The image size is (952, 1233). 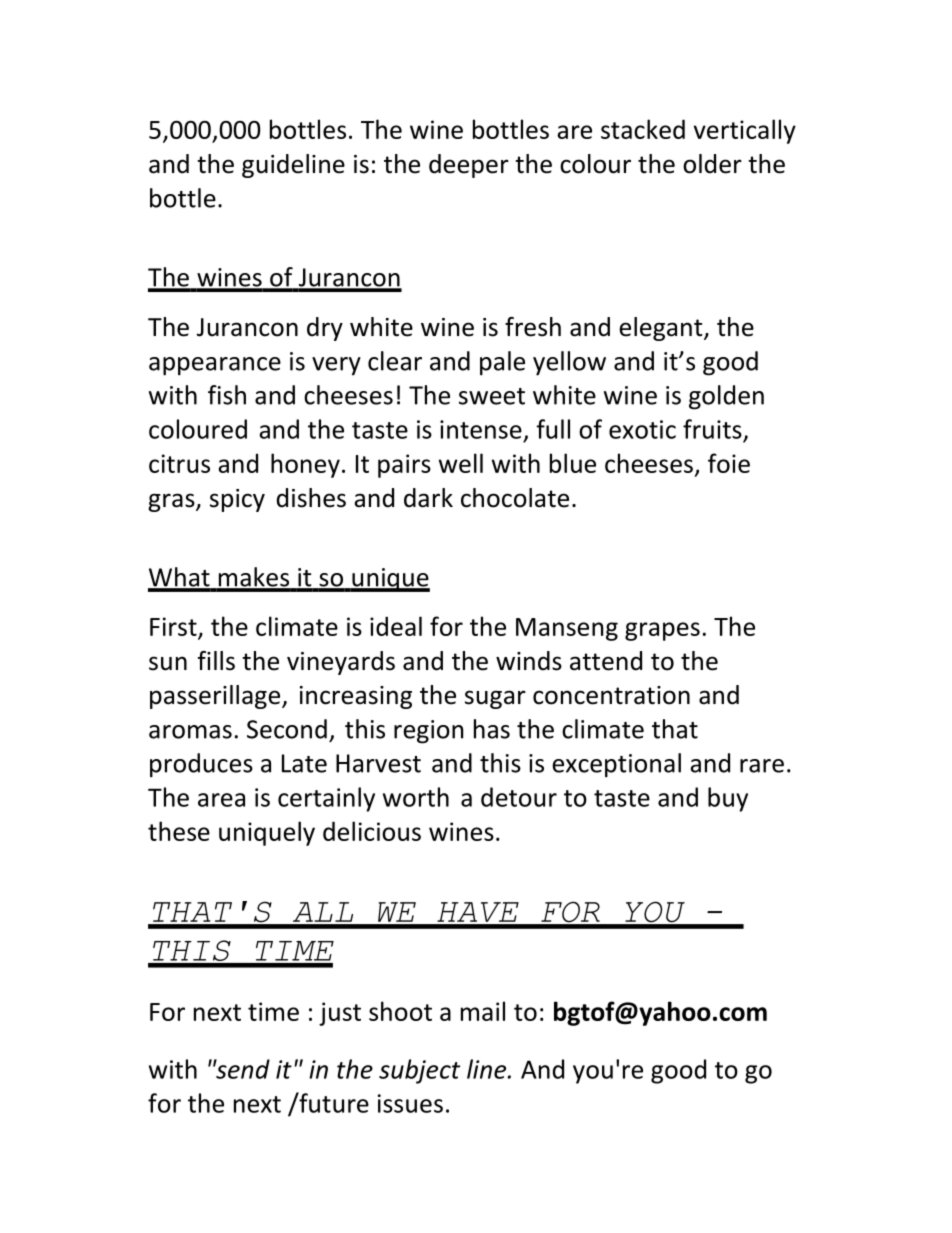 I want to click on dry, so click(x=325, y=329).
